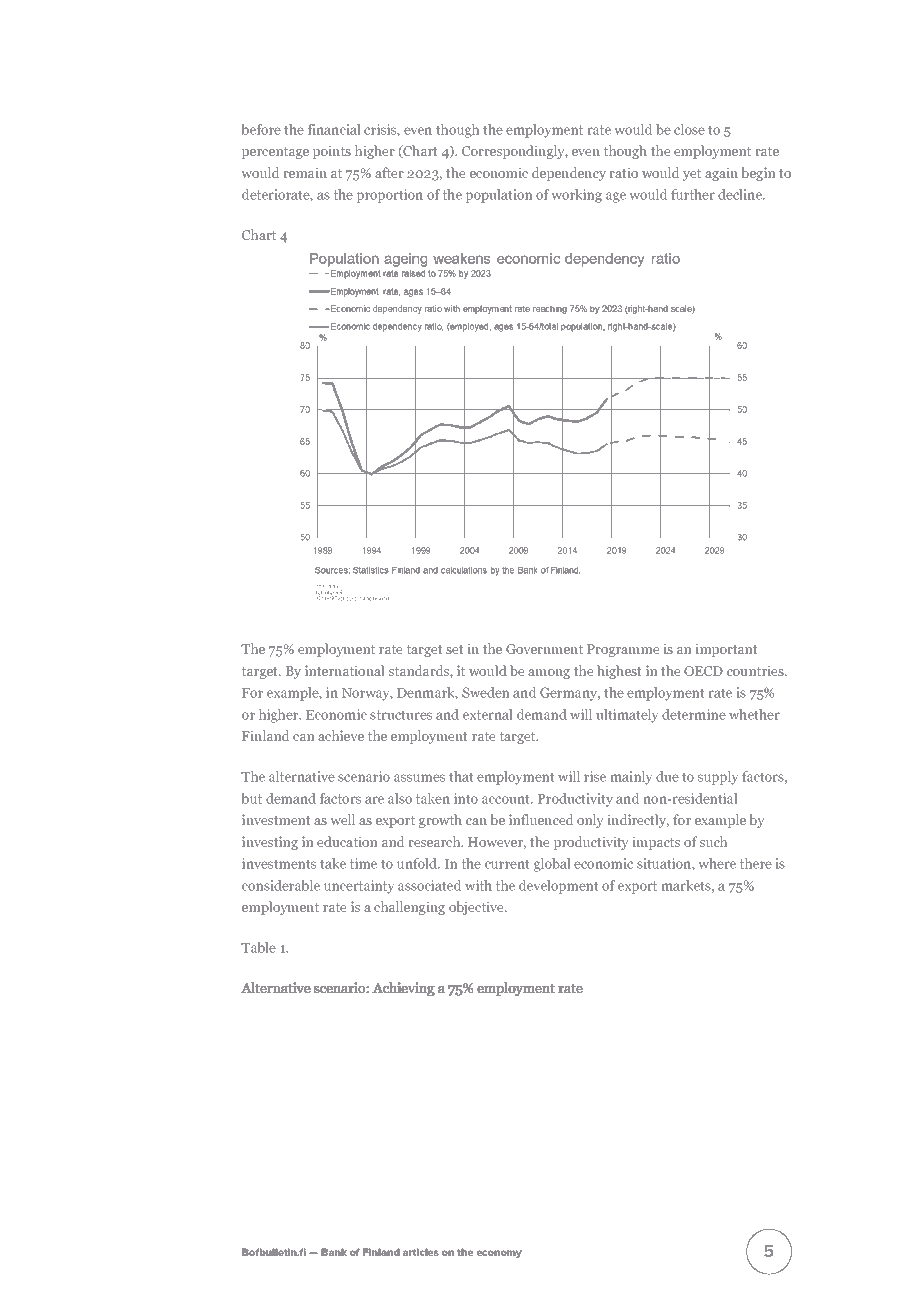  What do you see at coordinates (477, 908) in the document?
I see `objective` at bounding box center [477, 908].
